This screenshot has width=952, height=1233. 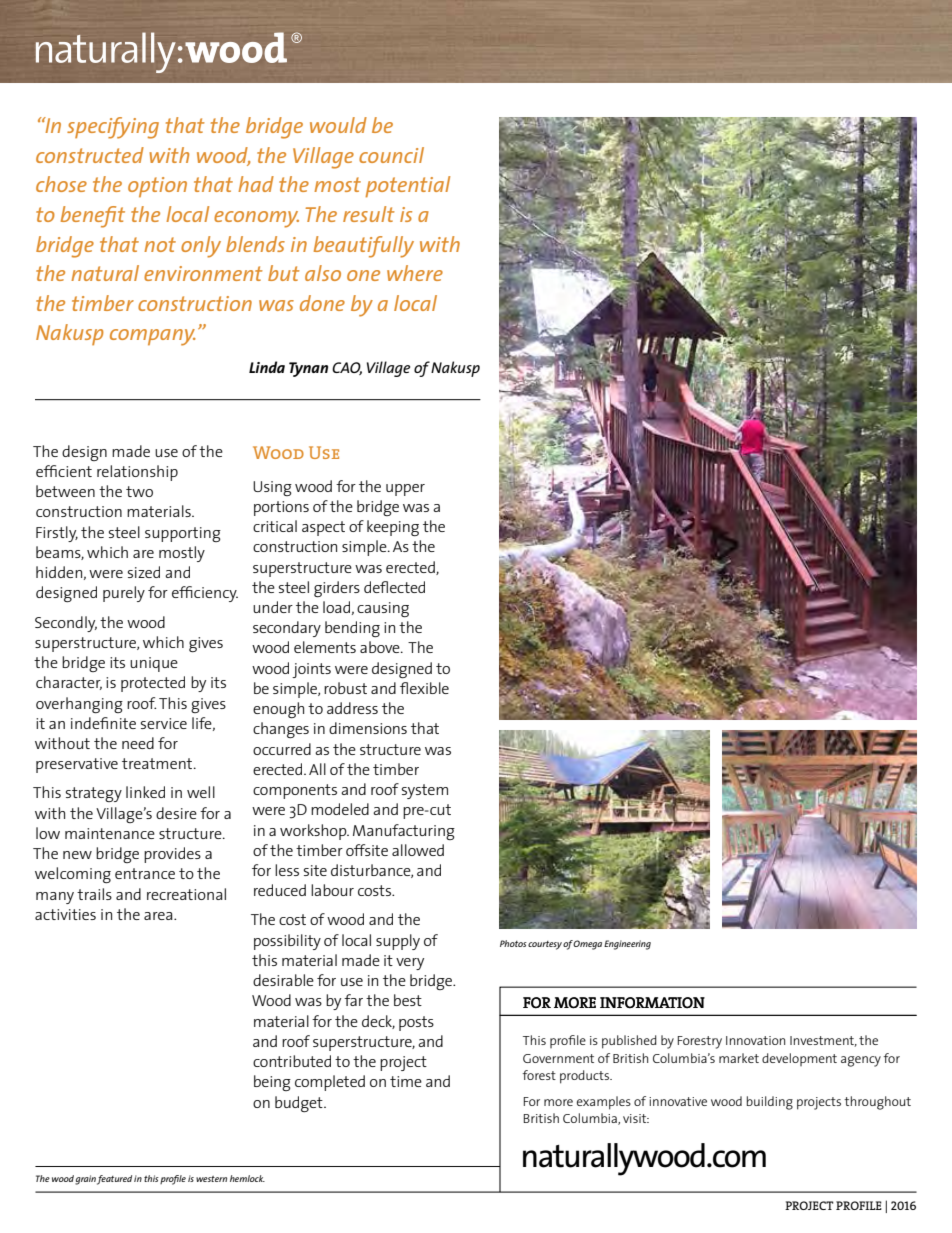 What do you see at coordinates (394, 587) in the screenshot?
I see `deflected` at bounding box center [394, 587].
